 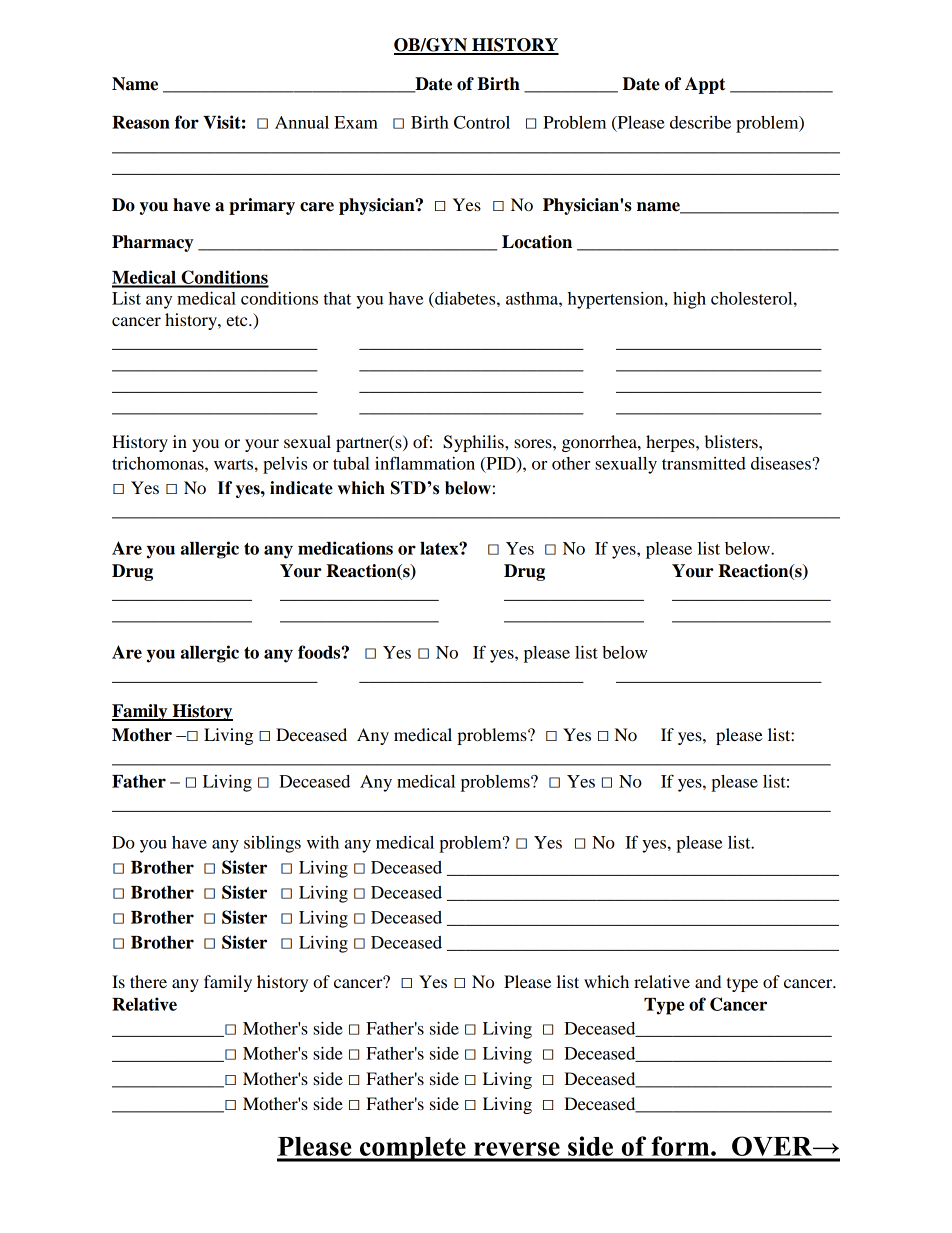 What do you see at coordinates (700, 122) in the screenshot?
I see `describe` at bounding box center [700, 122].
